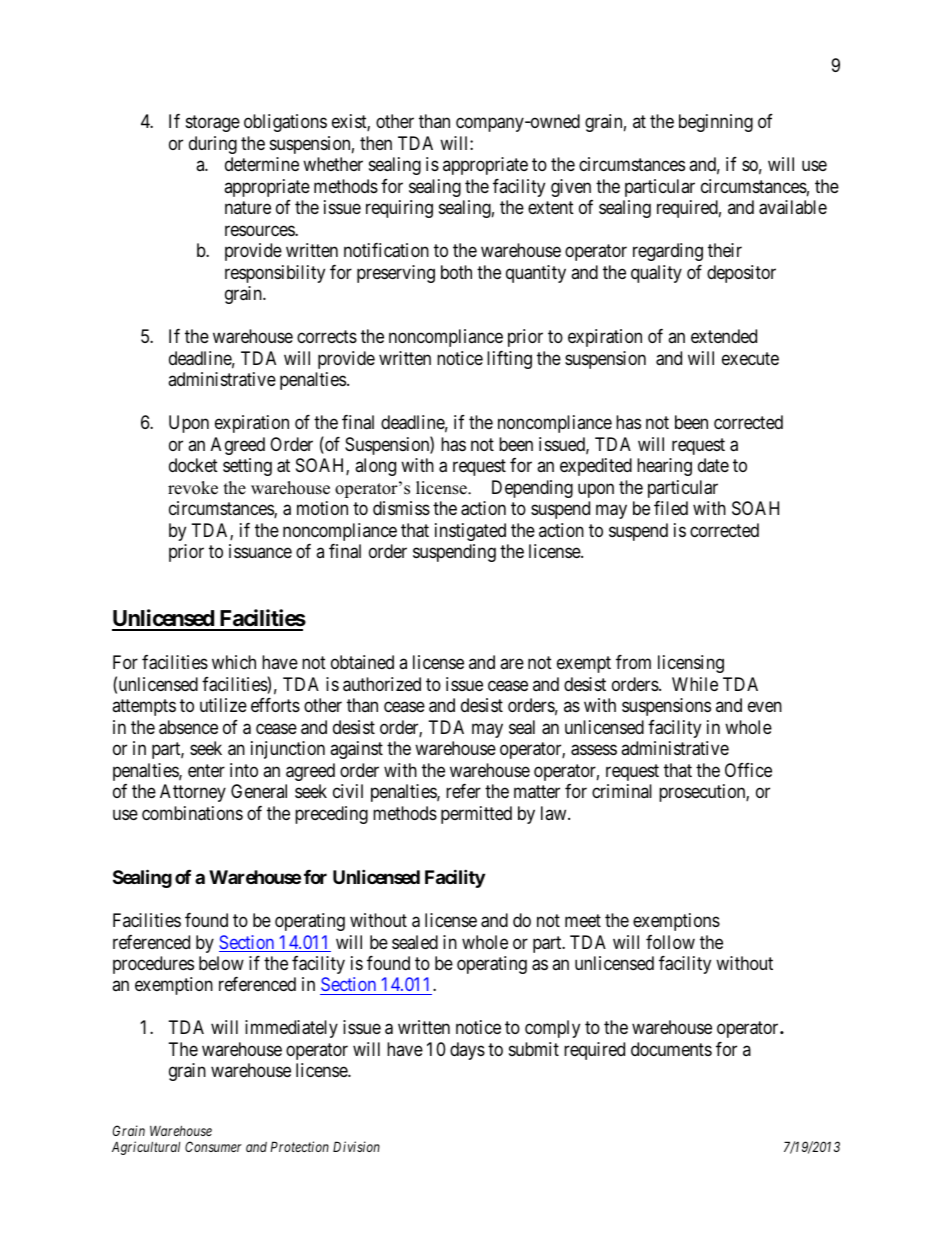 This page has width=952, height=1233. What do you see at coordinates (213, 1146) in the page?
I see `Consumer` at bounding box center [213, 1146].
